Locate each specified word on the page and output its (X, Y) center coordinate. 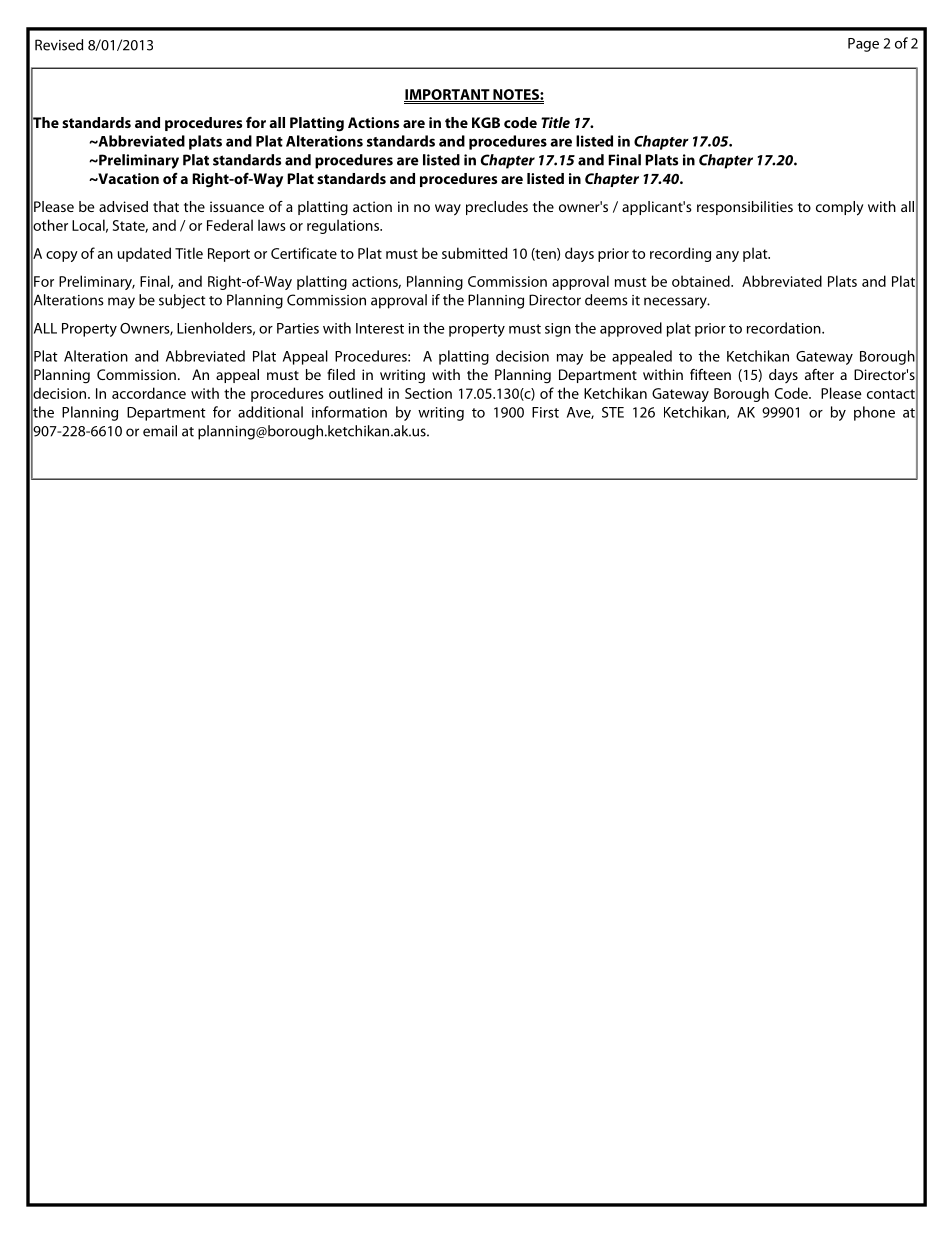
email (160, 431)
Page (863, 45)
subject (182, 301)
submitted (474, 253)
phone (874, 413)
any (727, 256)
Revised (59, 45)
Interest (380, 328)
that (166, 206)
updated (144, 254)
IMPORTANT (448, 95)
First (545, 412)
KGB (486, 122)
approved (631, 329)
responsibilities (745, 208)
